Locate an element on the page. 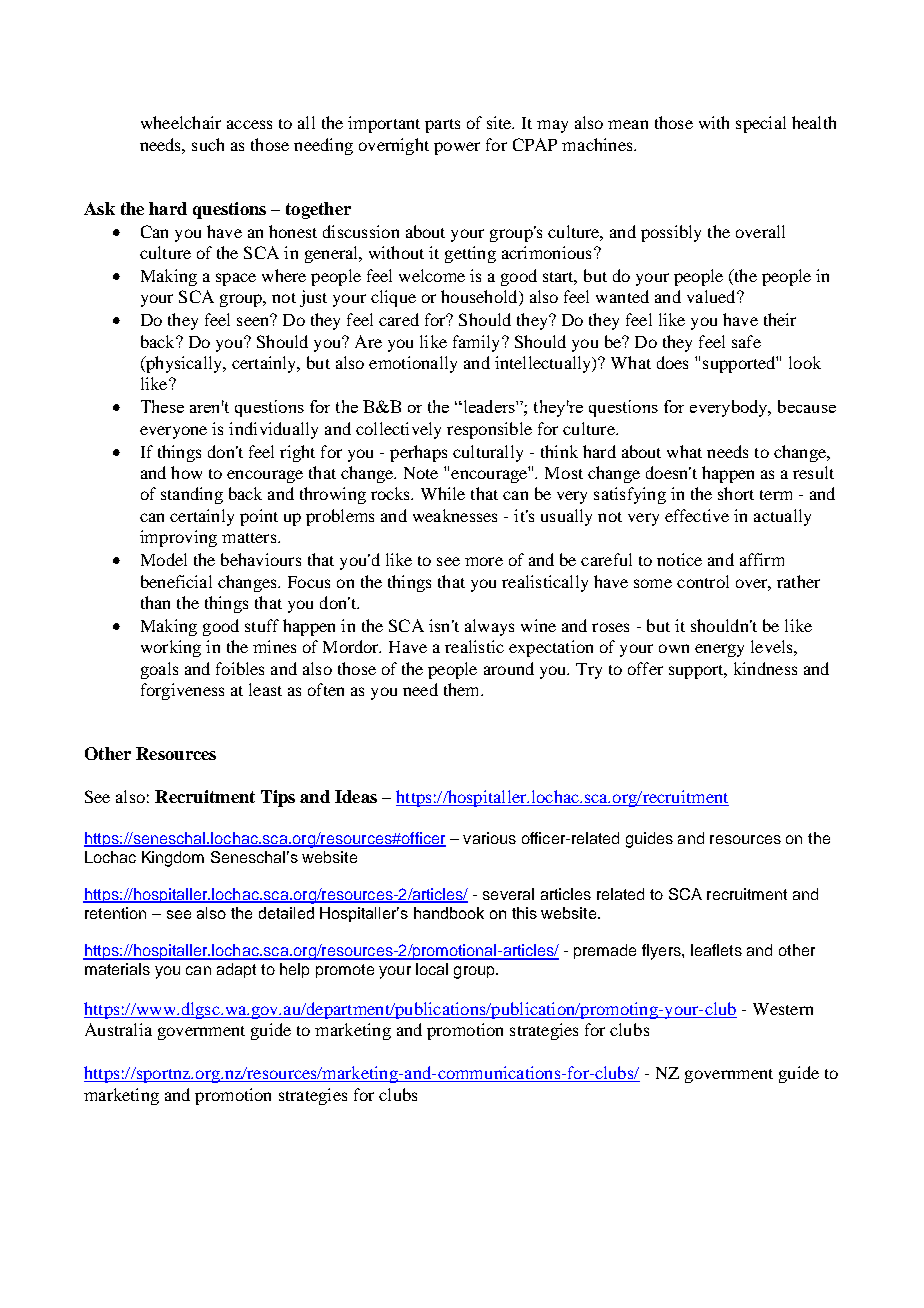 Image resolution: width=924 pixels, height=1308 pixels. responsible is located at coordinates (489, 430).
